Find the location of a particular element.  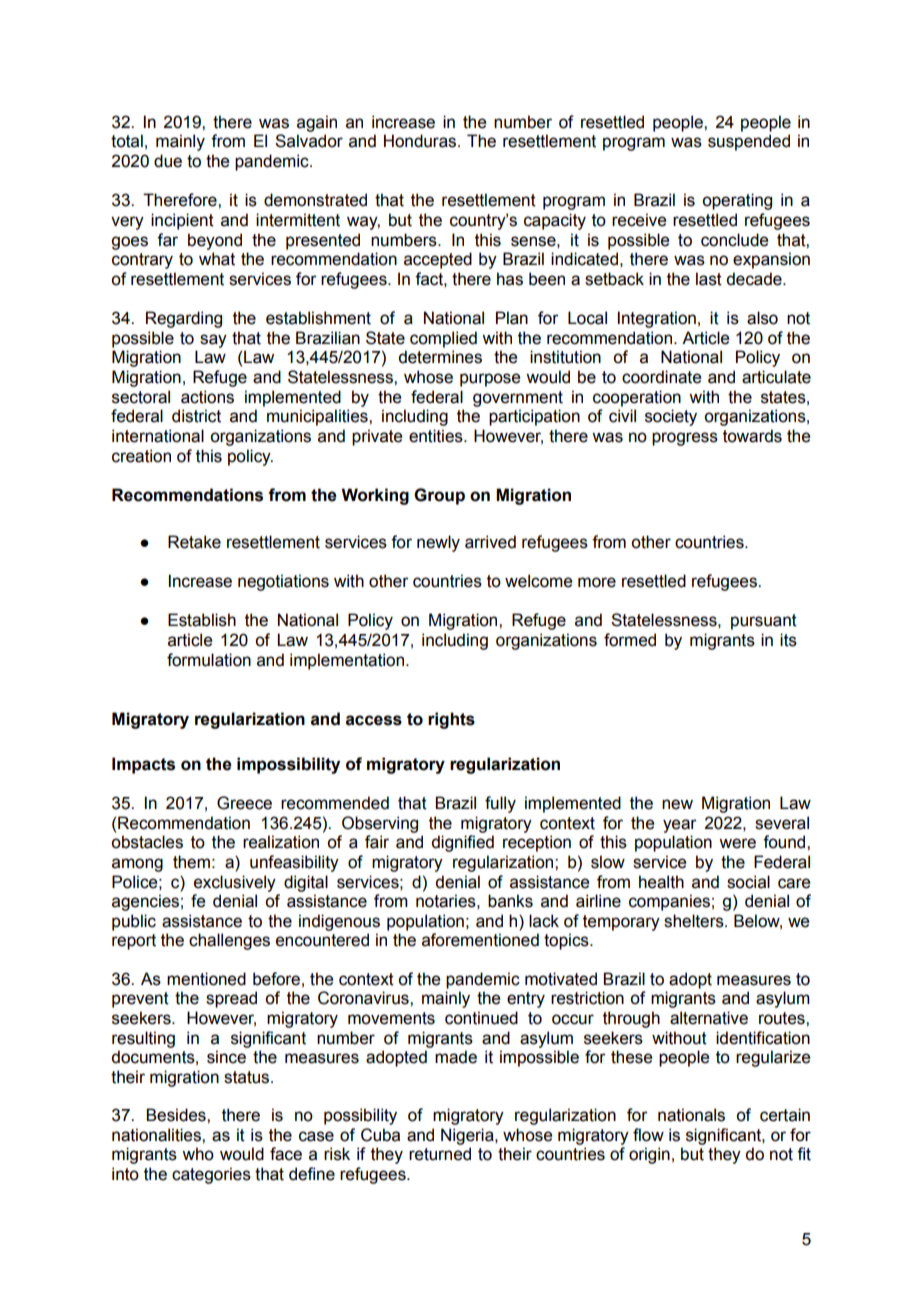

suspended is located at coordinates (749, 142).
